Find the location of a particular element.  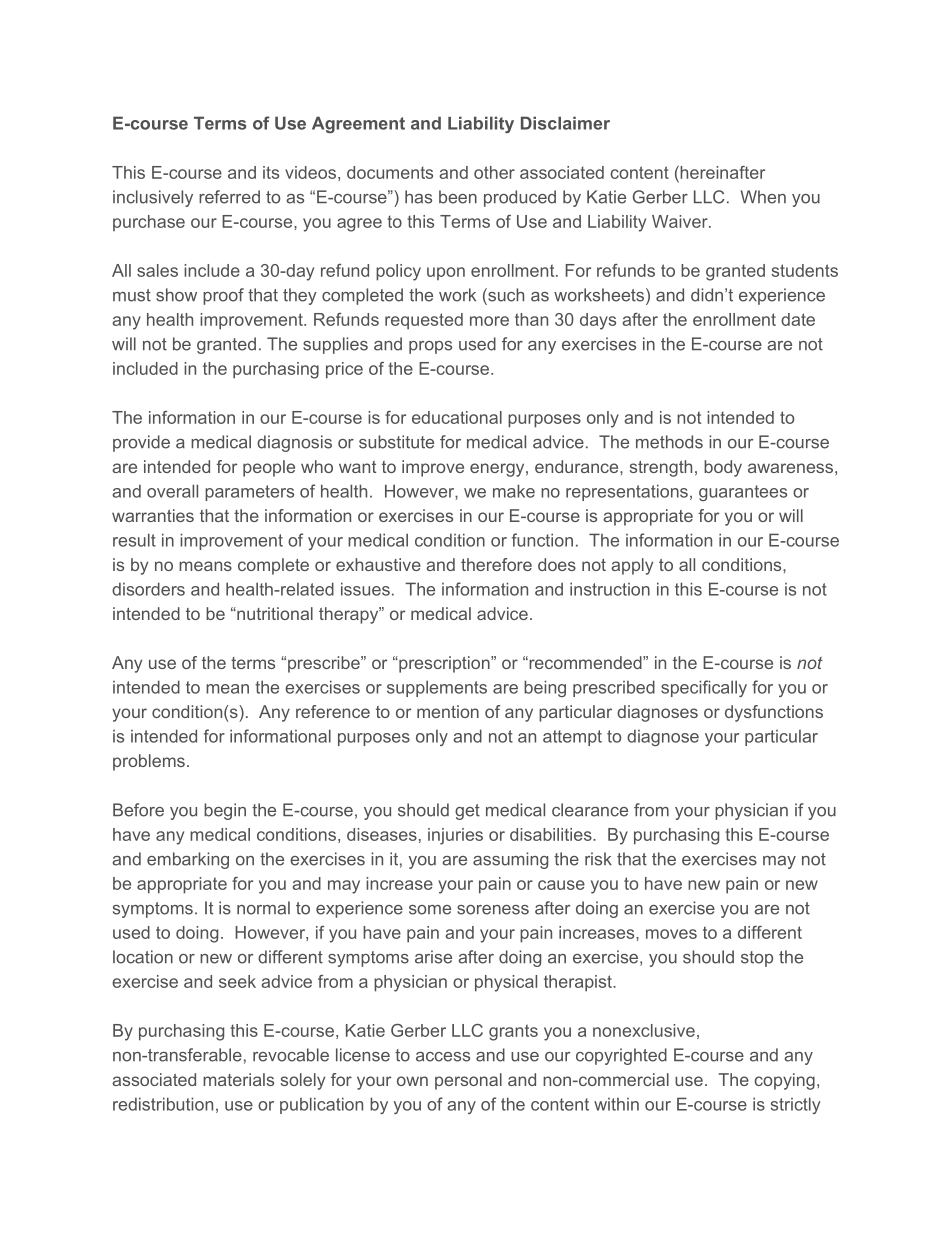

risk is located at coordinates (598, 859).
